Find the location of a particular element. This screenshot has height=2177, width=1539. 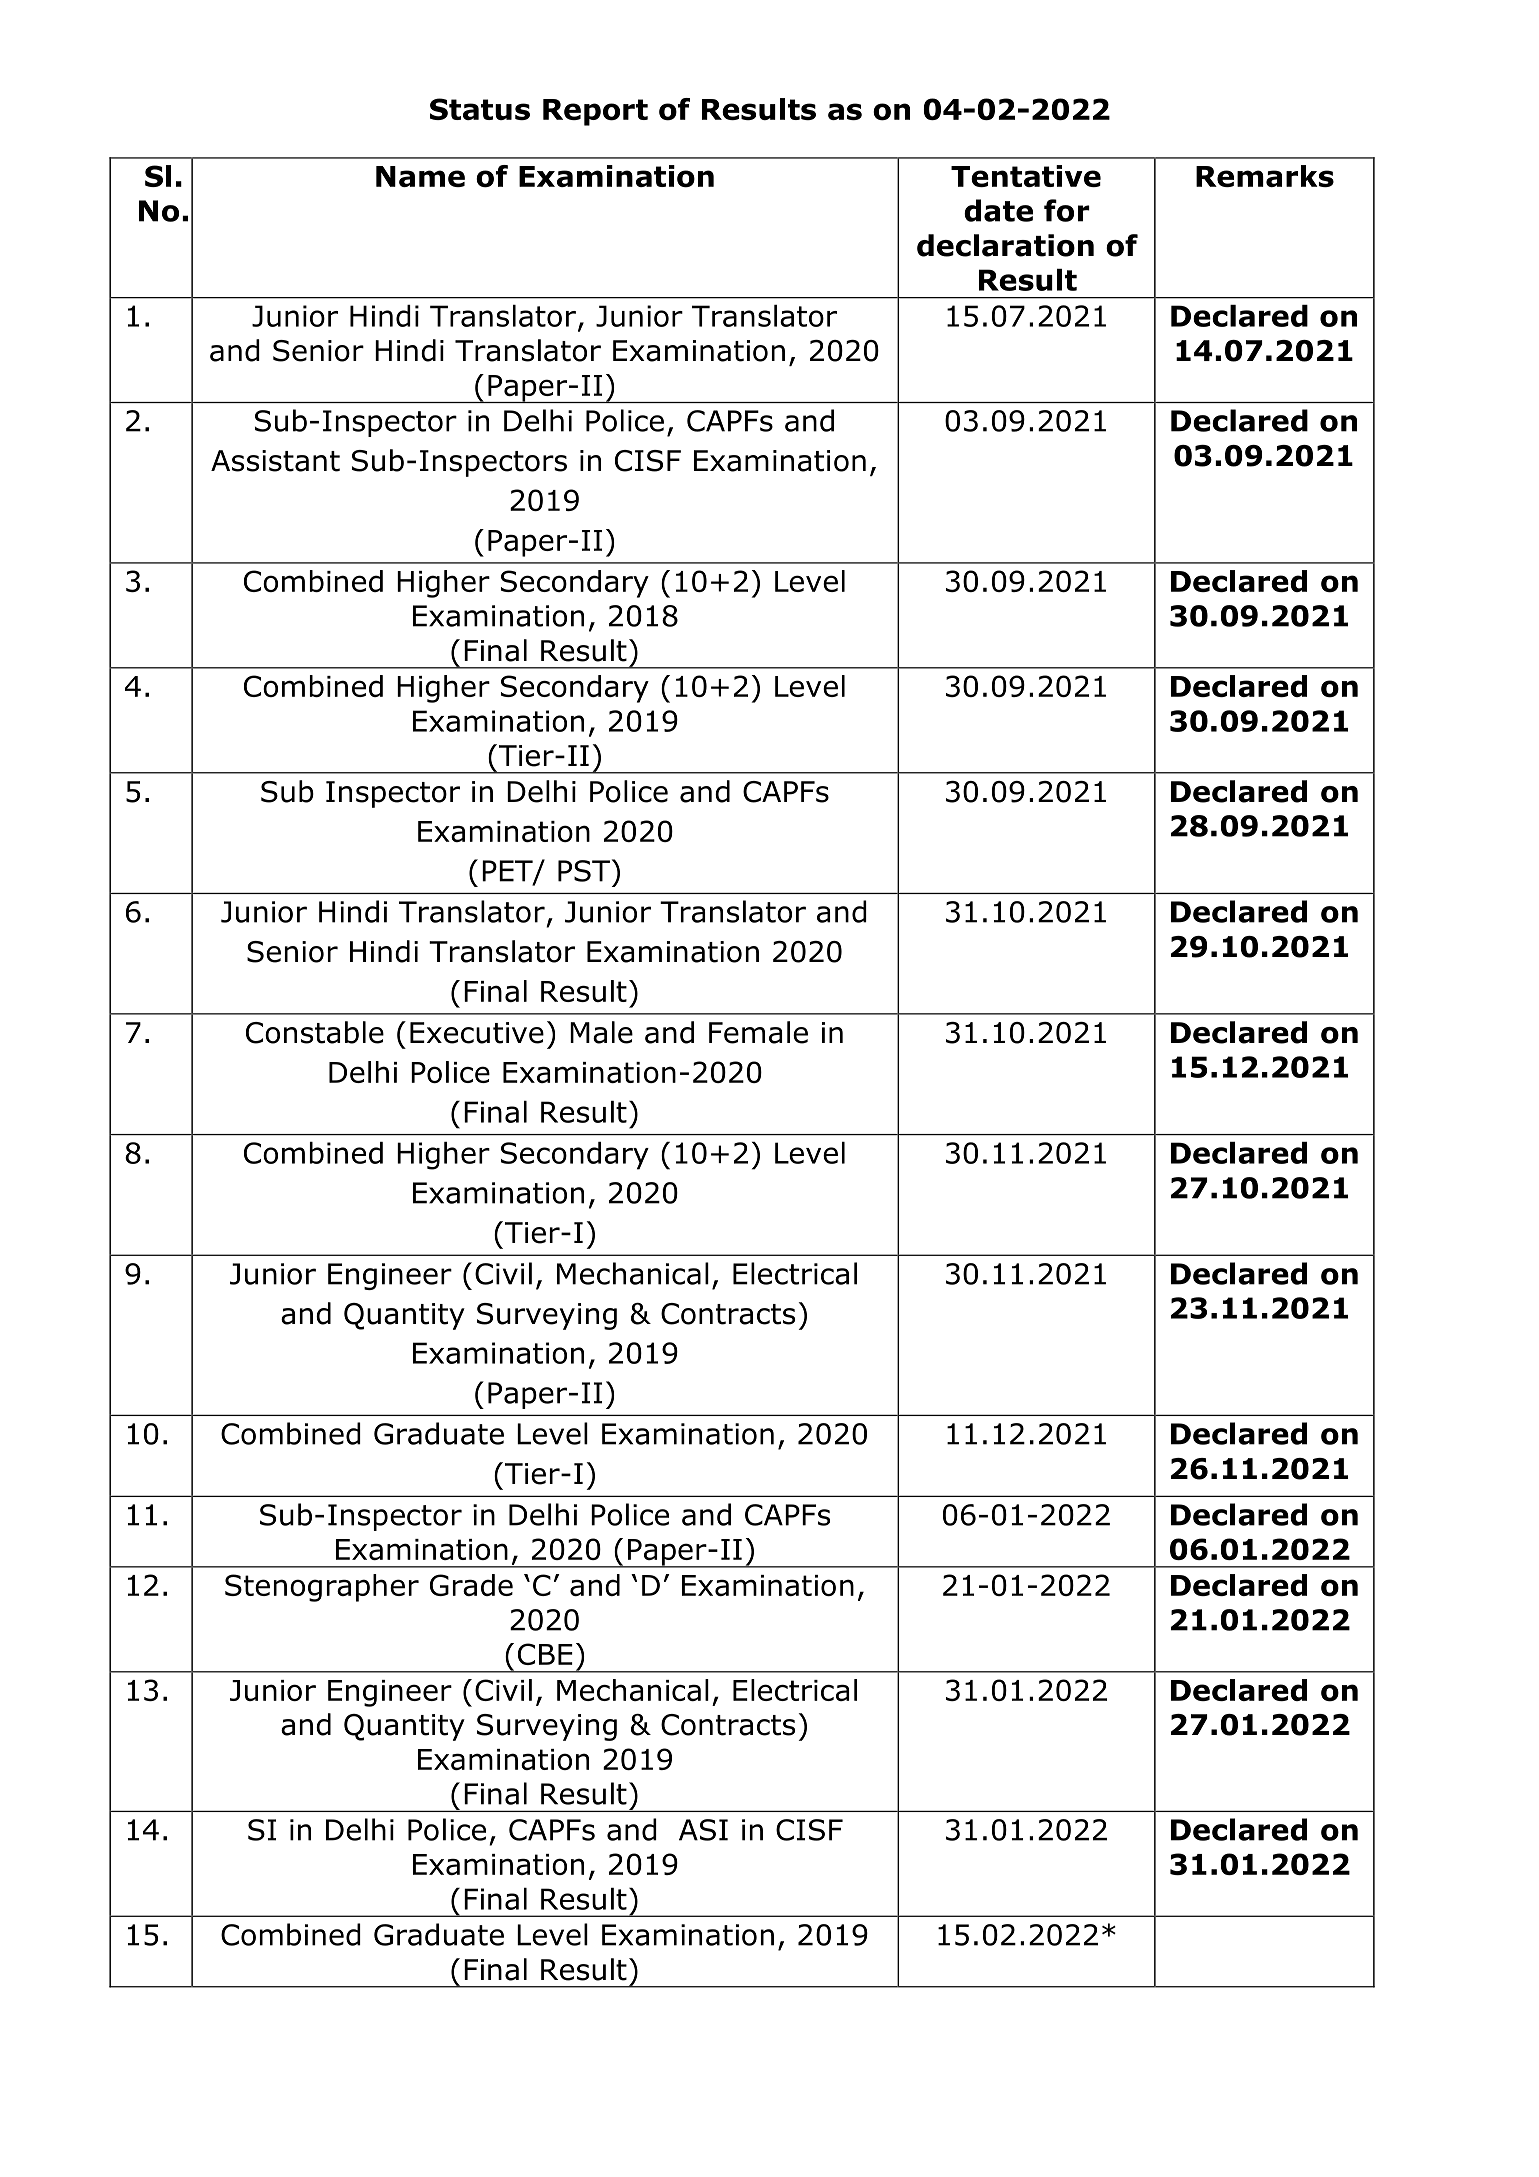

Name is located at coordinates (420, 176).
